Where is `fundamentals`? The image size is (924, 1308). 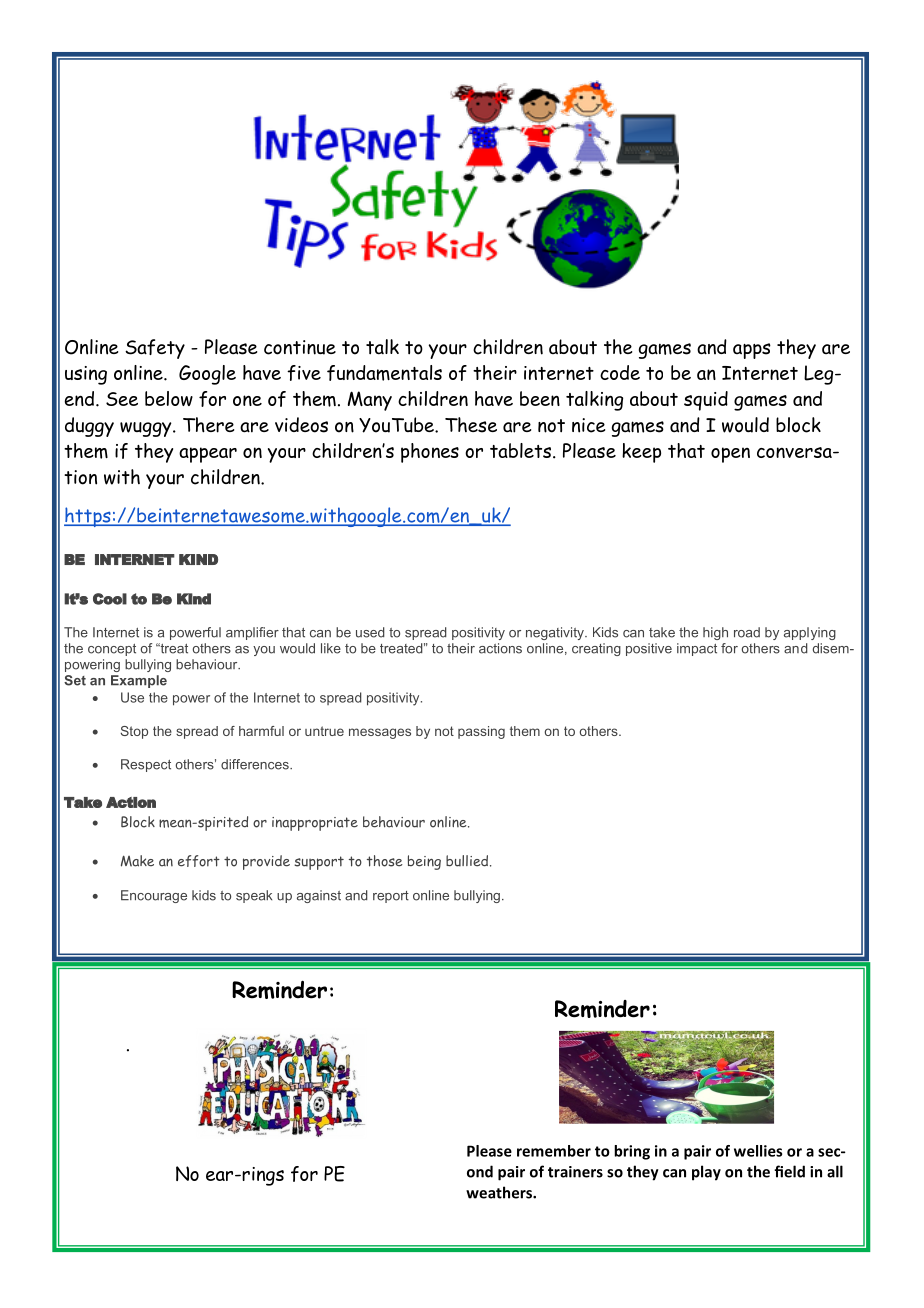 fundamentals is located at coordinates (384, 373).
